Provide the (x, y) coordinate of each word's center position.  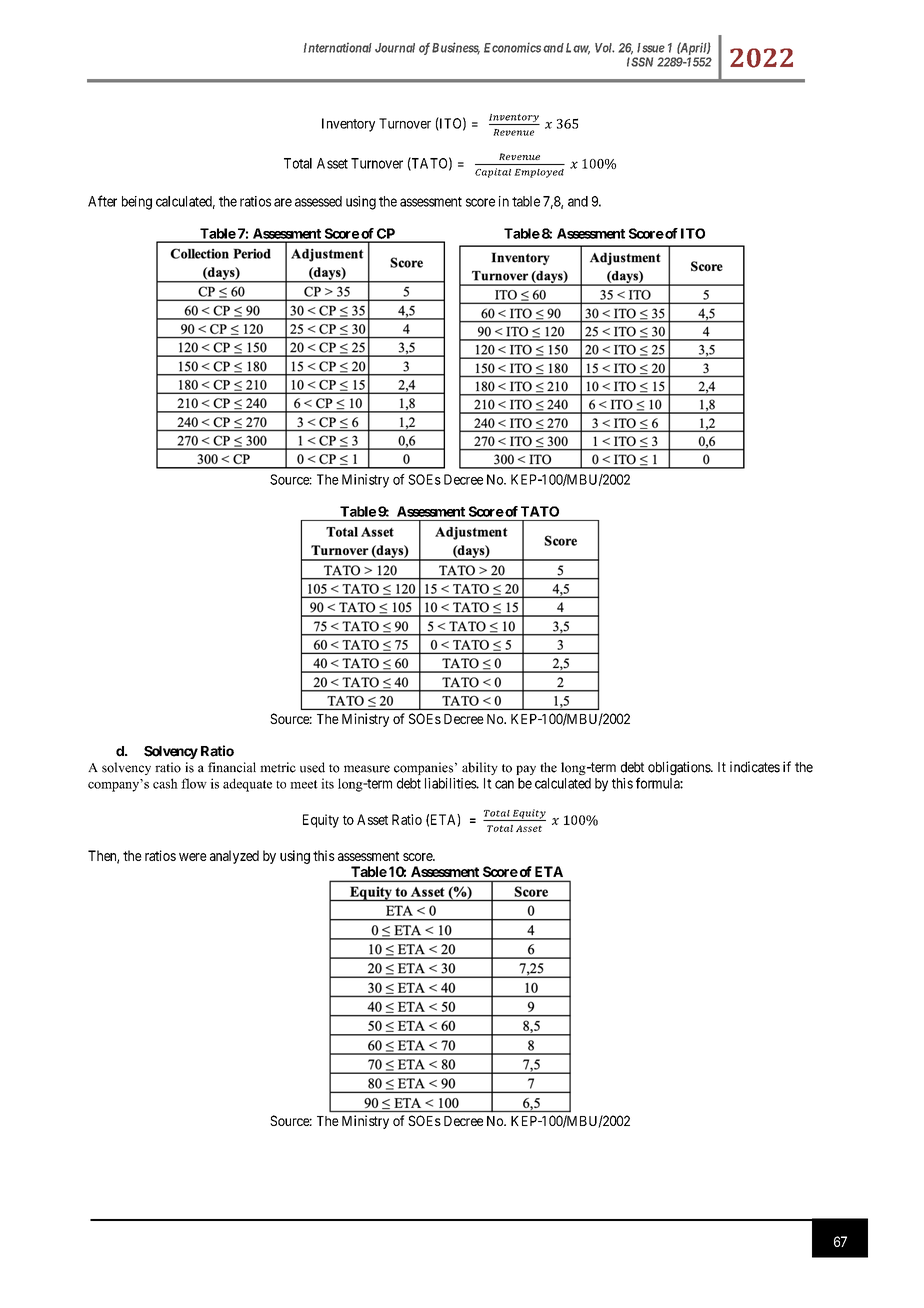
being (137, 203)
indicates (755, 767)
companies (423, 768)
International (338, 47)
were (193, 857)
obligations (680, 768)
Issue (651, 48)
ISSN (640, 62)
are (283, 202)
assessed (318, 201)
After (102, 201)
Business (456, 48)
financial (232, 767)
